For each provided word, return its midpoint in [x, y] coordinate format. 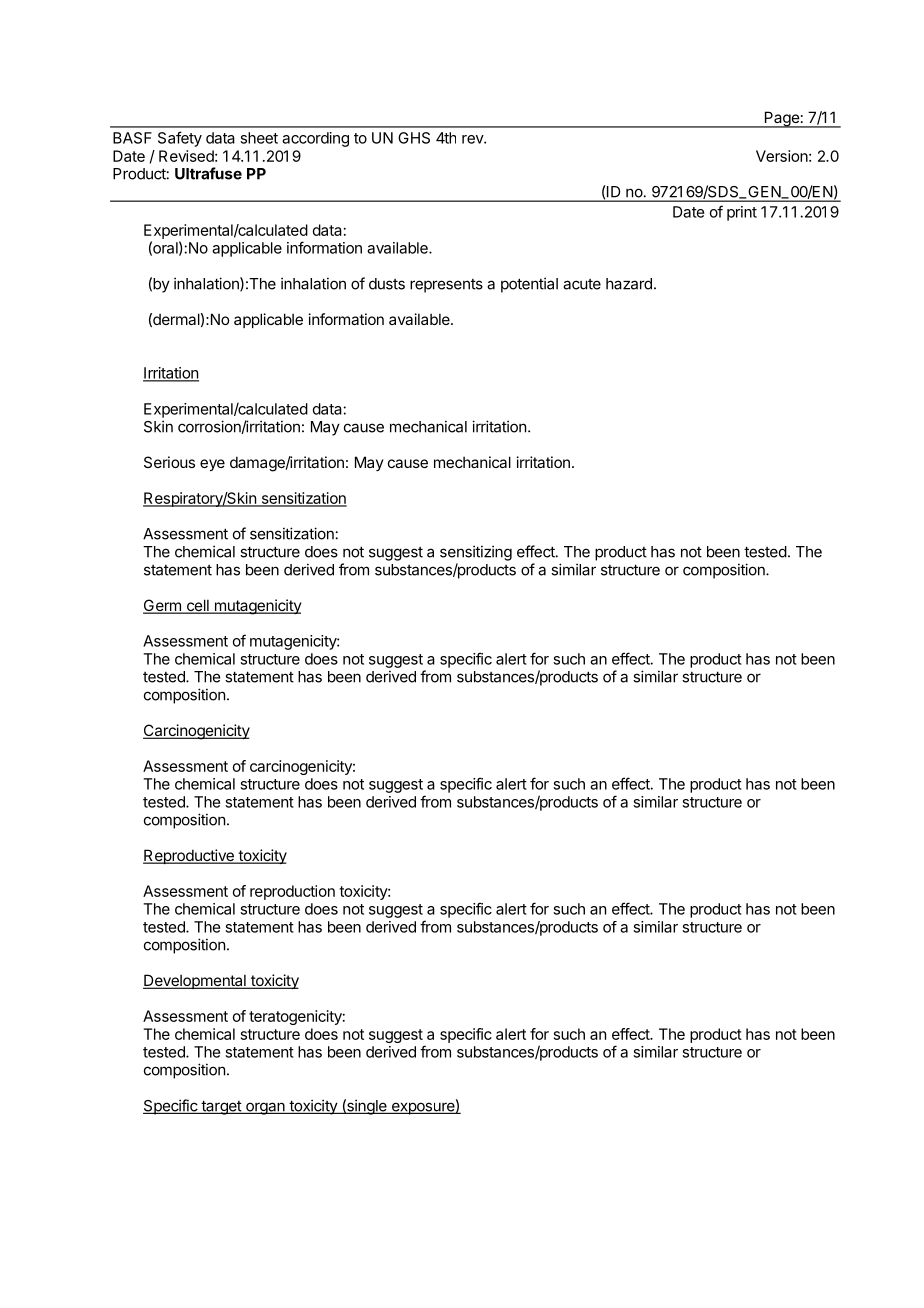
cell [197, 606]
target [221, 1107]
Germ [163, 606]
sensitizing [476, 553]
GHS [414, 138]
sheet [259, 138]
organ [265, 1108]
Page [781, 119]
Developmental [195, 981]
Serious [169, 462]
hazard [629, 284]
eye [212, 465]
